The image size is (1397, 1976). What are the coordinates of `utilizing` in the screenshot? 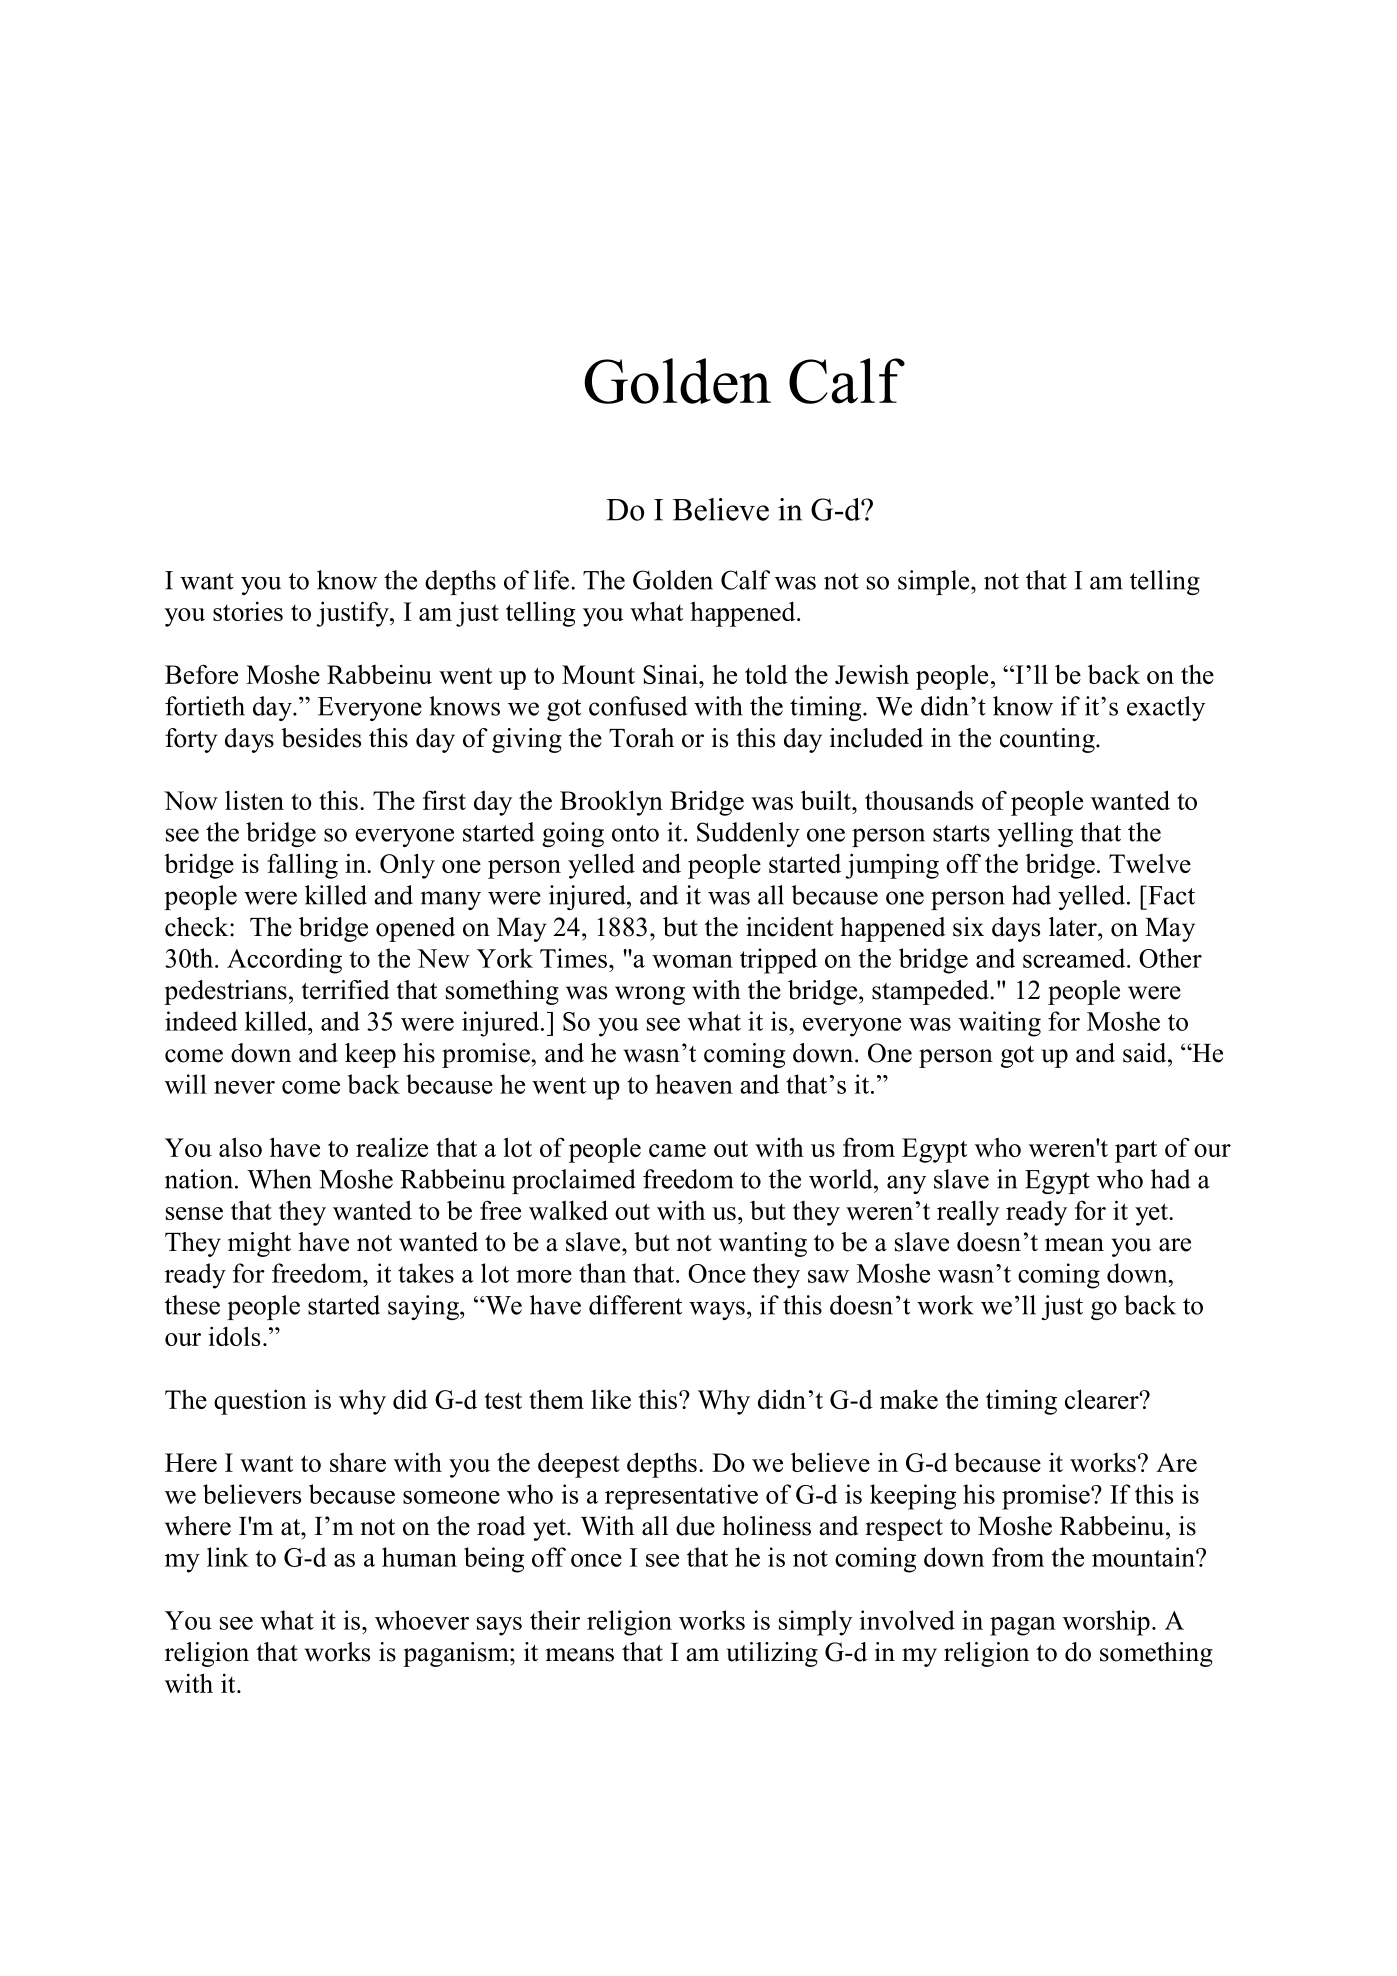 It's located at (772, 1654).
